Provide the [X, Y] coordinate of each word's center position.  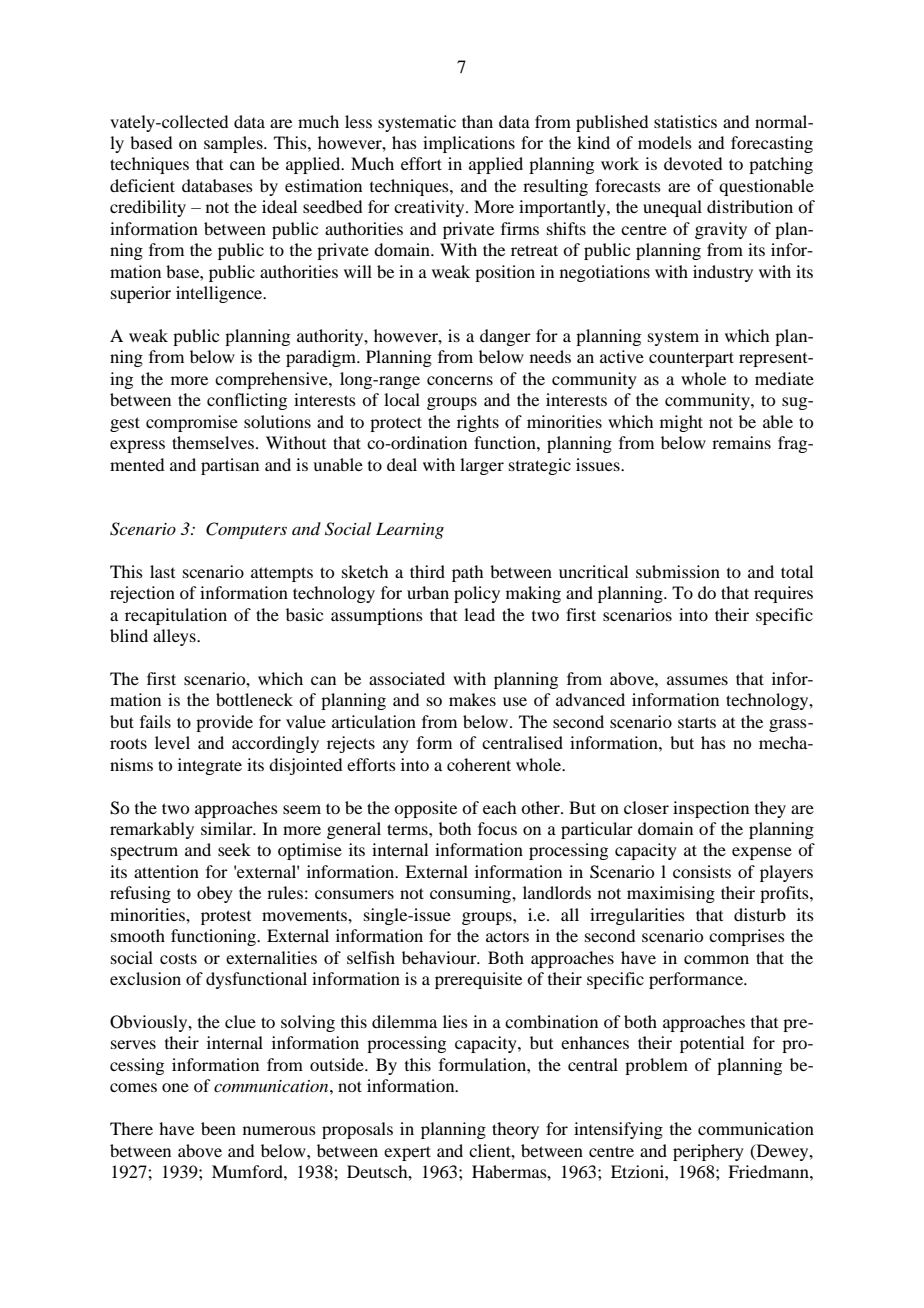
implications [469, 144]
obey [215, 894]
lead [479, 614]
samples [234, 144]
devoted [693, 163]
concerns [460, 380]
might [681, 423]
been [218, 1128]
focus [497, 828]
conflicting [247, 401]
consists [702, 871]
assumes [697, 680]
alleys [175, 637]
